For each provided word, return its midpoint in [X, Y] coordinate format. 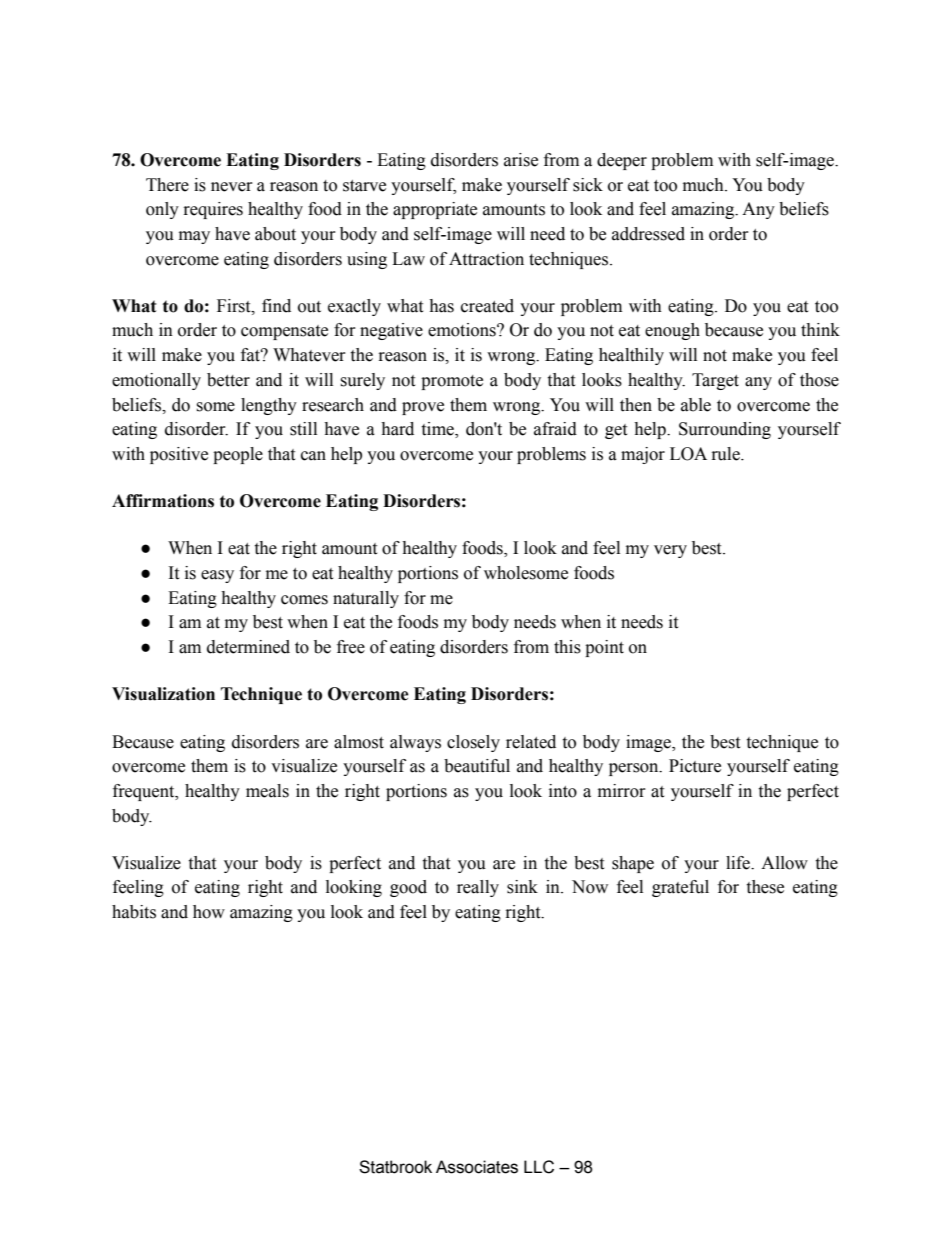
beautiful [477, 766]
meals [267, 791]
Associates [477, 1167]
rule [727, 454]
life [739, 863]
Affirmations [163, 501]
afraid [555, 429]
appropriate [435, 210]
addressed [648, 234]
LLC [539, 1167]
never [232, 187]
